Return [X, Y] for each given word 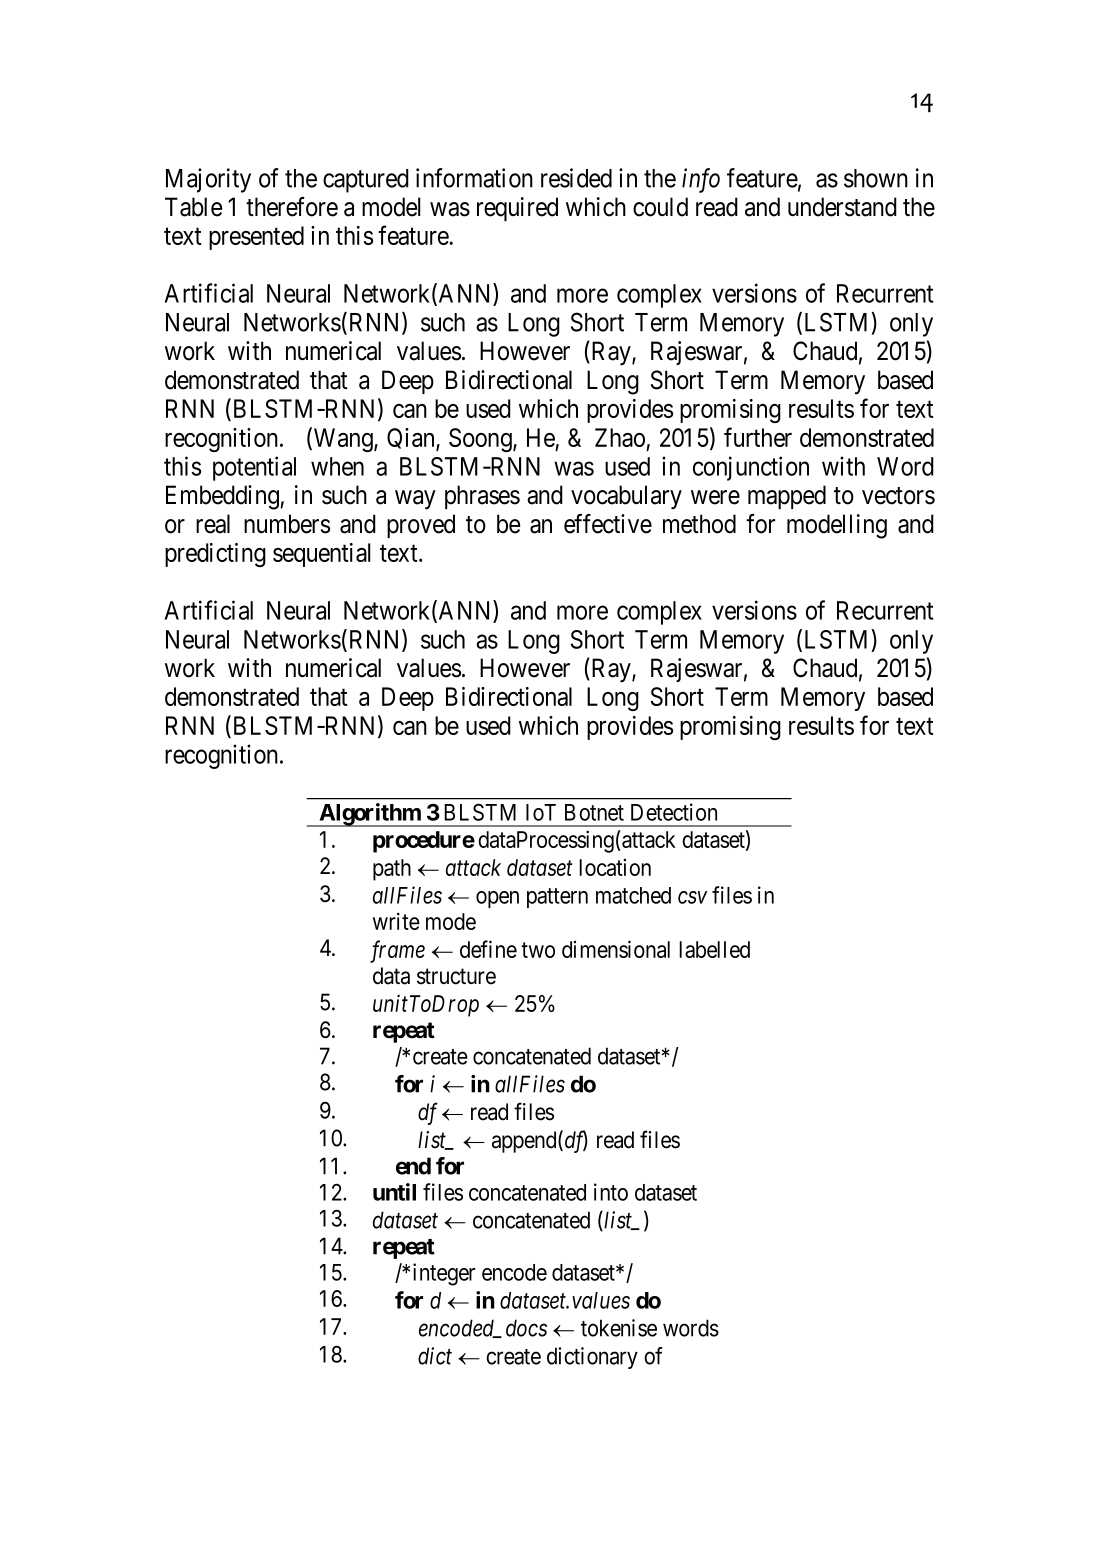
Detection [674, 812]
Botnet [594, 812]
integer [444, 1274]
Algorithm [370, 815]
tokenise [619, 1328]
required [517, 209]
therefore [292, 207]
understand [842, 207]
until [394, 1192]
